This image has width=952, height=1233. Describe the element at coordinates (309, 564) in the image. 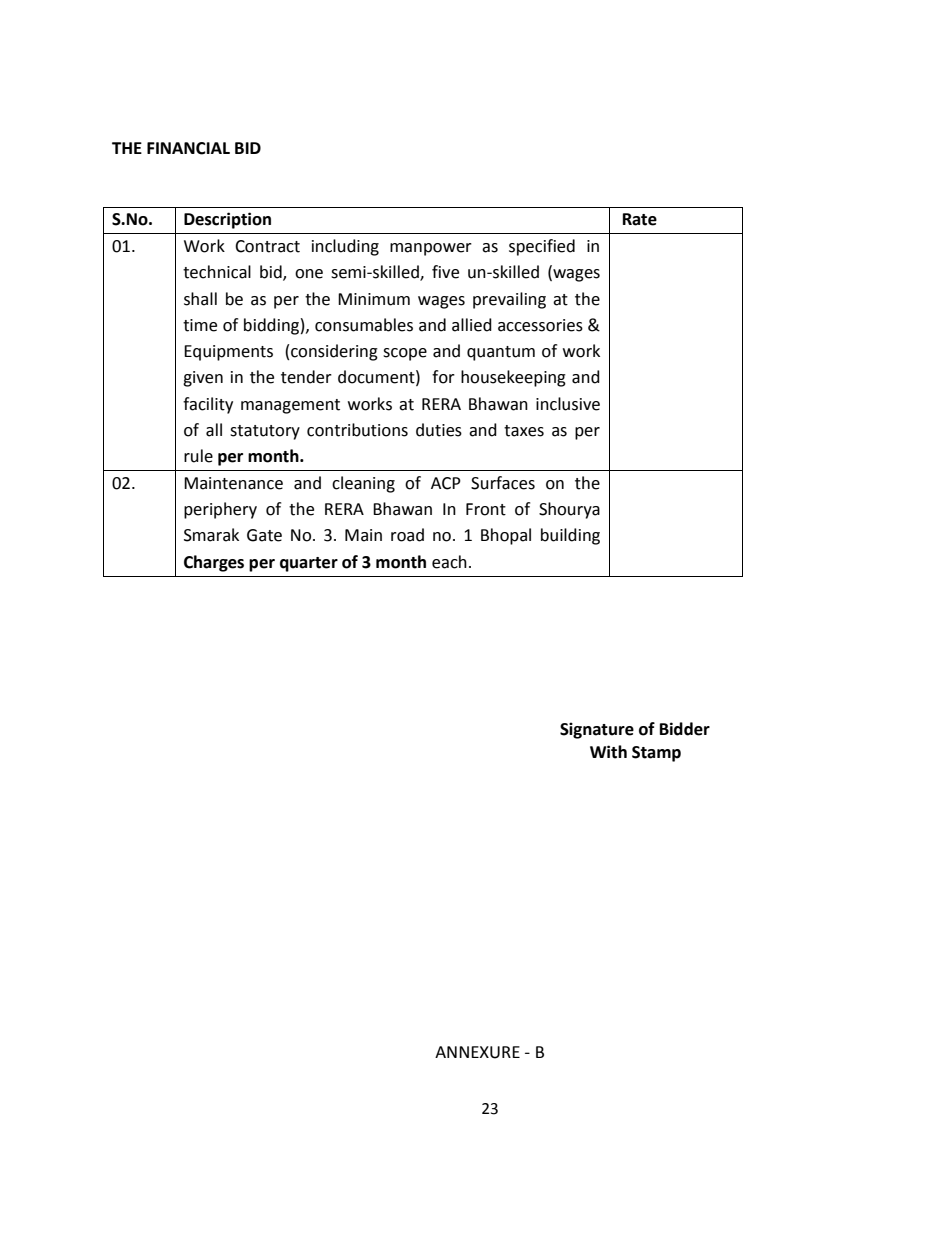

I see `quarter` at that location.
